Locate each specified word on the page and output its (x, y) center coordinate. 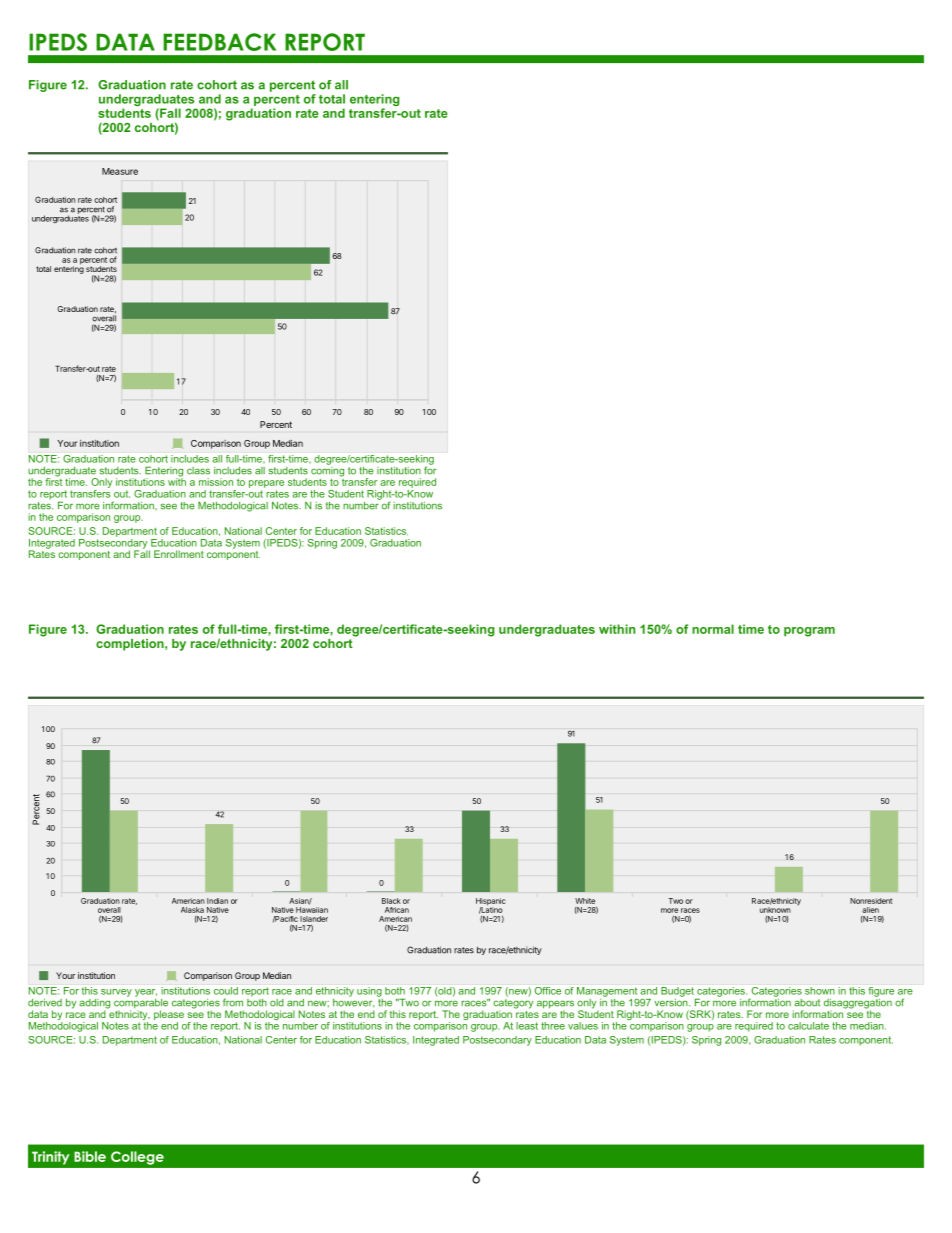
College (137, 1158)
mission (216, 482)
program (809, 632)
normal (713, 629)
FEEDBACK (219, 42)
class (198, 471)
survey (116, 993)
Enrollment (179, 554)
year (146, 993)
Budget (677, 992)
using (369, 992)
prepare (266, 484)
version (672, 1001)
